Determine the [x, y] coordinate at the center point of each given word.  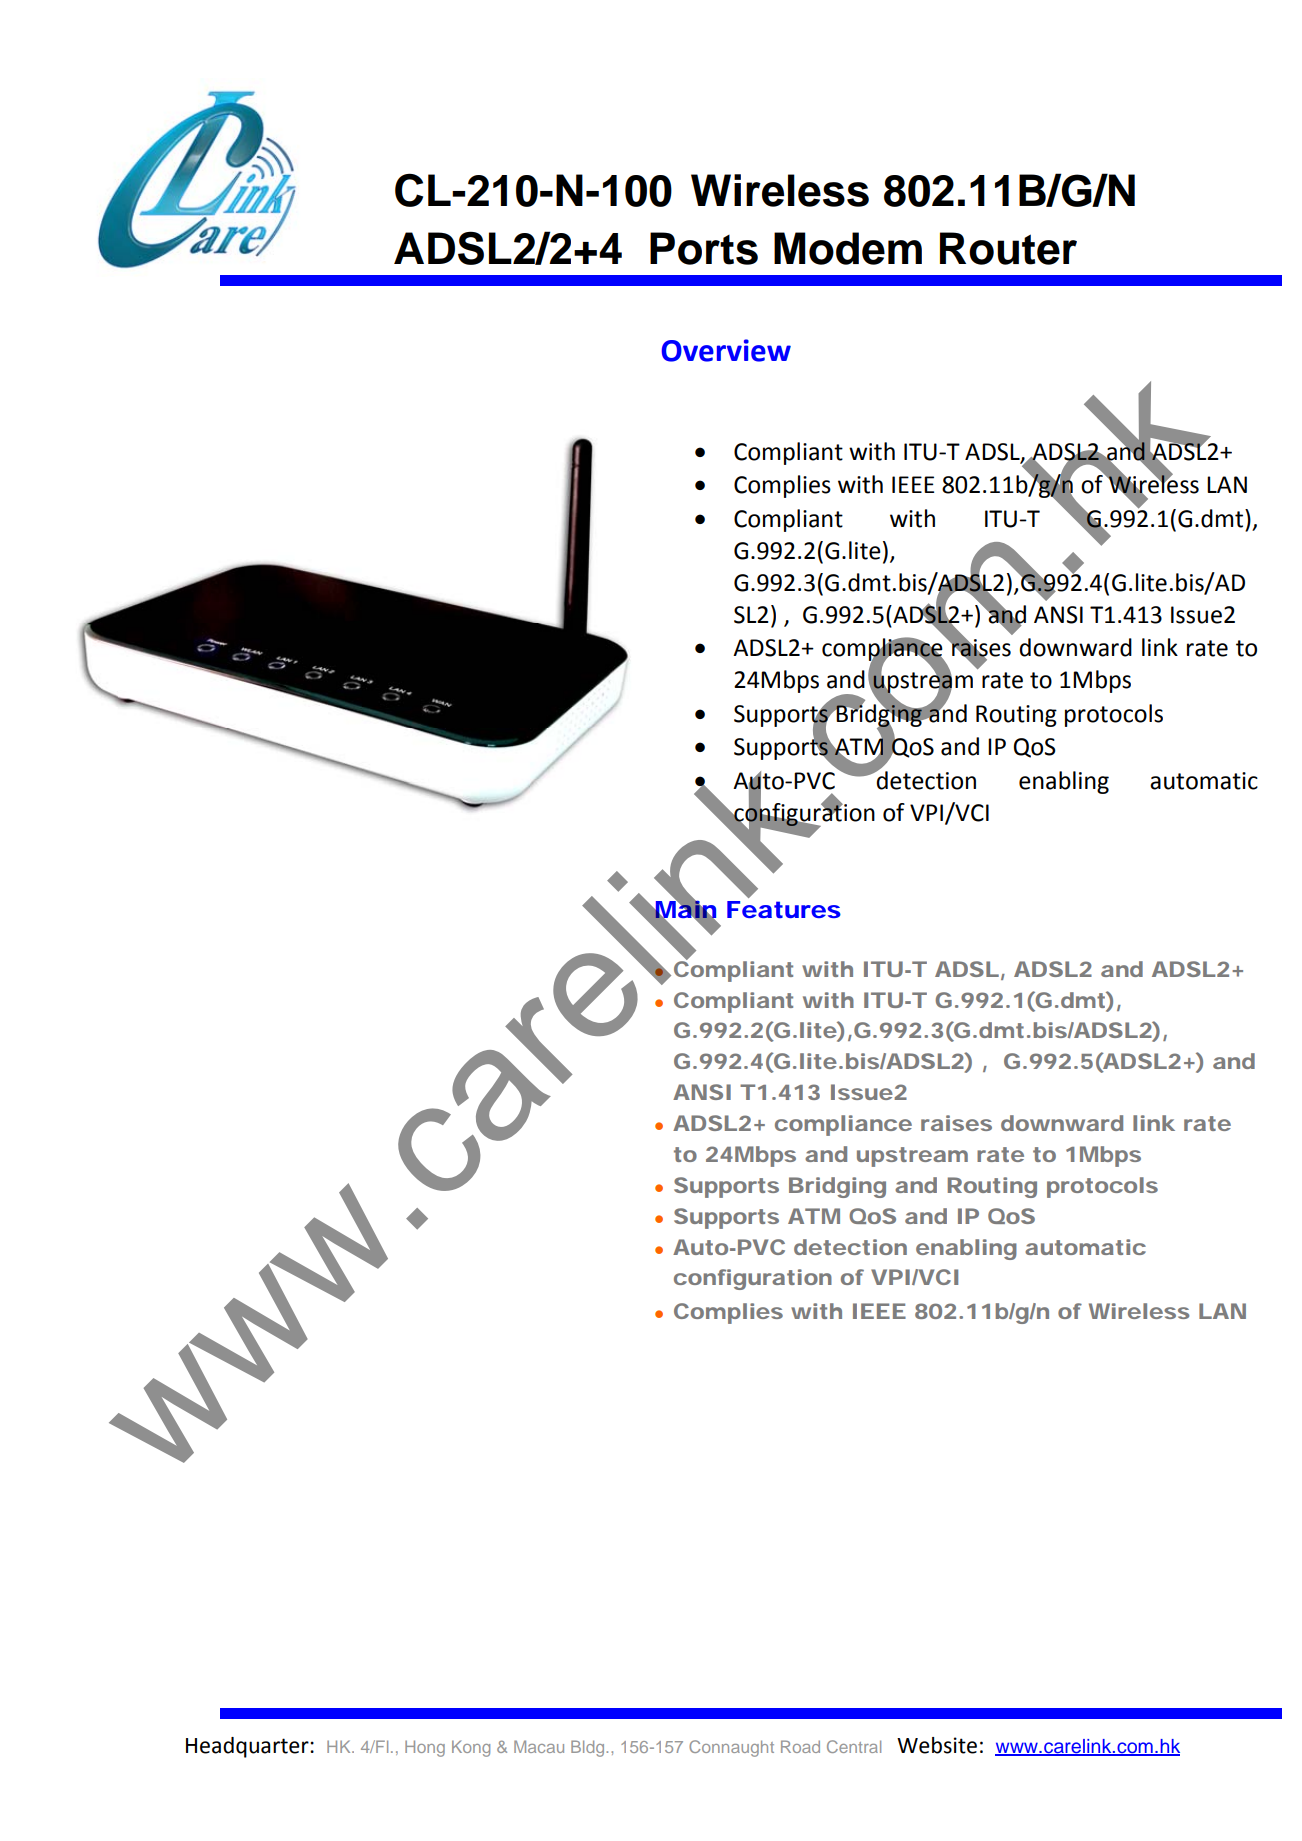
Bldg [589, 1748]
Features [784, 909]
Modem [848, 248]
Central [854, 1746]
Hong [425, 1748]
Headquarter [248, 1747]
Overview [726, 350]
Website [937, 1745]
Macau [539, 1746]
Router [1008, 248]
